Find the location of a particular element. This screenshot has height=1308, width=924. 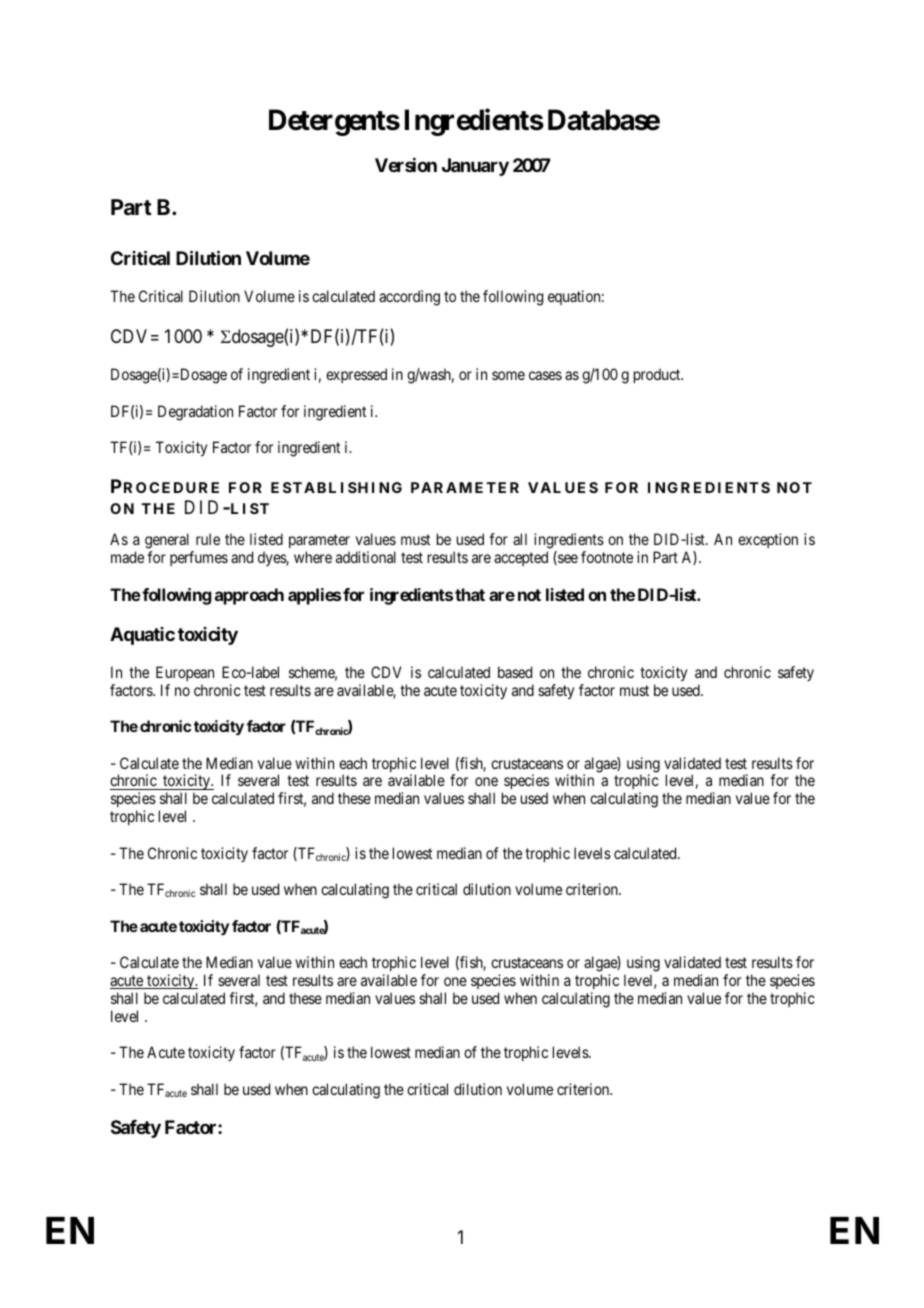

Degradation is located at coordinates (195, 413).
